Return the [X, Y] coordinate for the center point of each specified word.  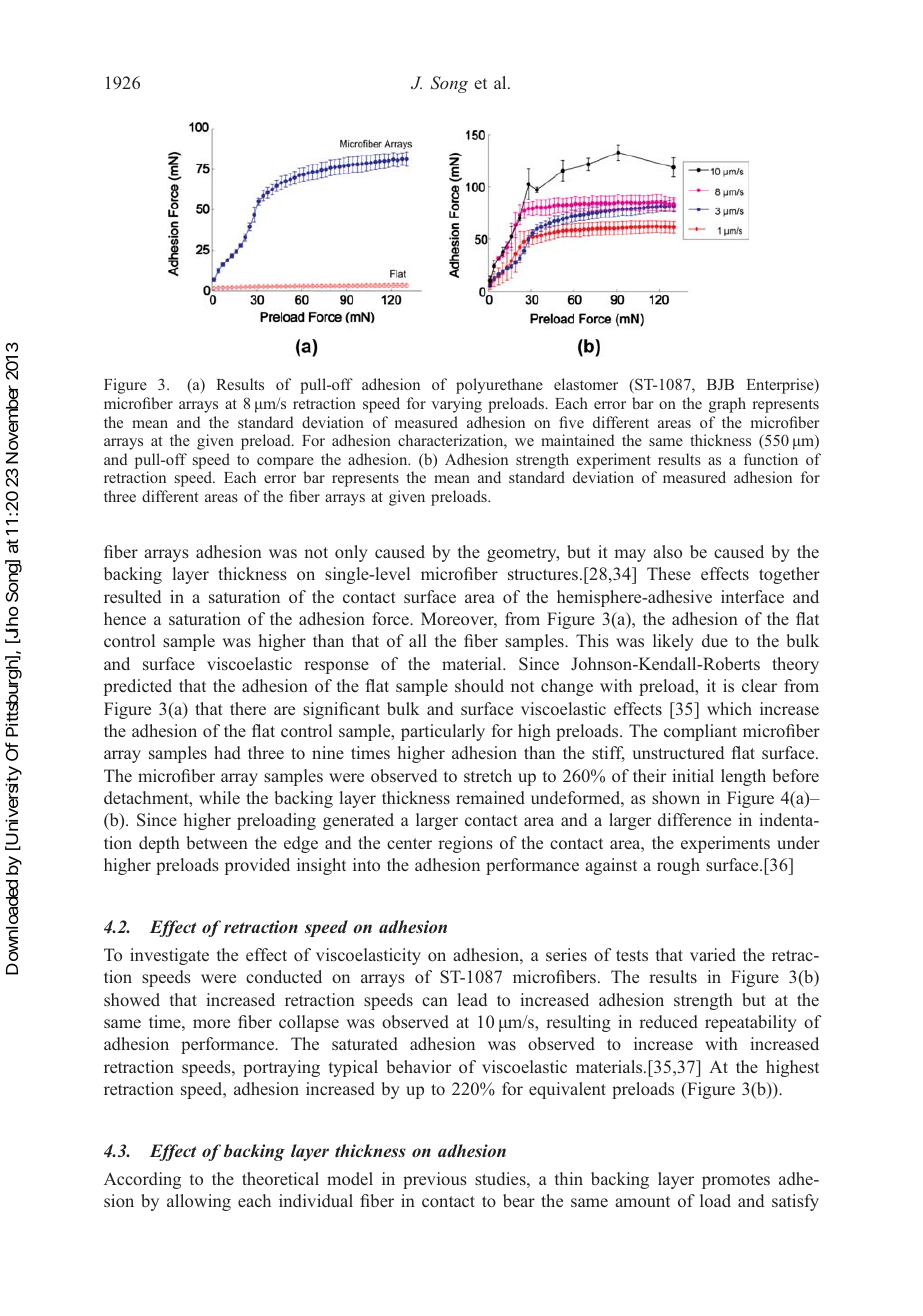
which [729, 708]
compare [285, 463]
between [217, 842]
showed [132, 999]
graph [727, 405]
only [351, 553]
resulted [132, 596]
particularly [443, 732]
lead [472, 999]
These [669, 573]
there [248, 708]
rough [678, 866]
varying [456, 405]
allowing [199, 1202]
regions [465, 844]
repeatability [751, 1023]
